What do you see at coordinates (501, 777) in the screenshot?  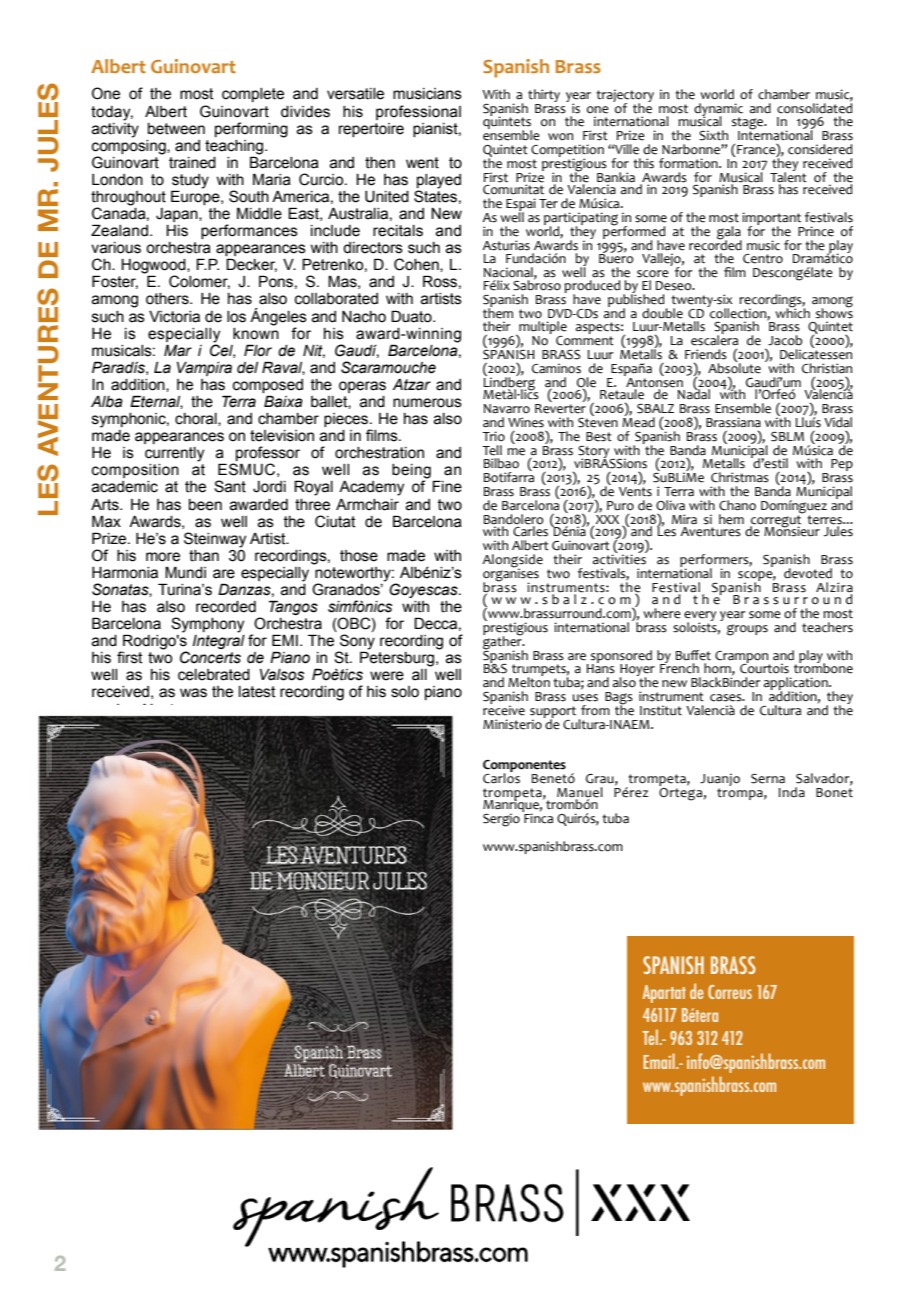 I see `Carlos` at bounding box center [501, 777].
